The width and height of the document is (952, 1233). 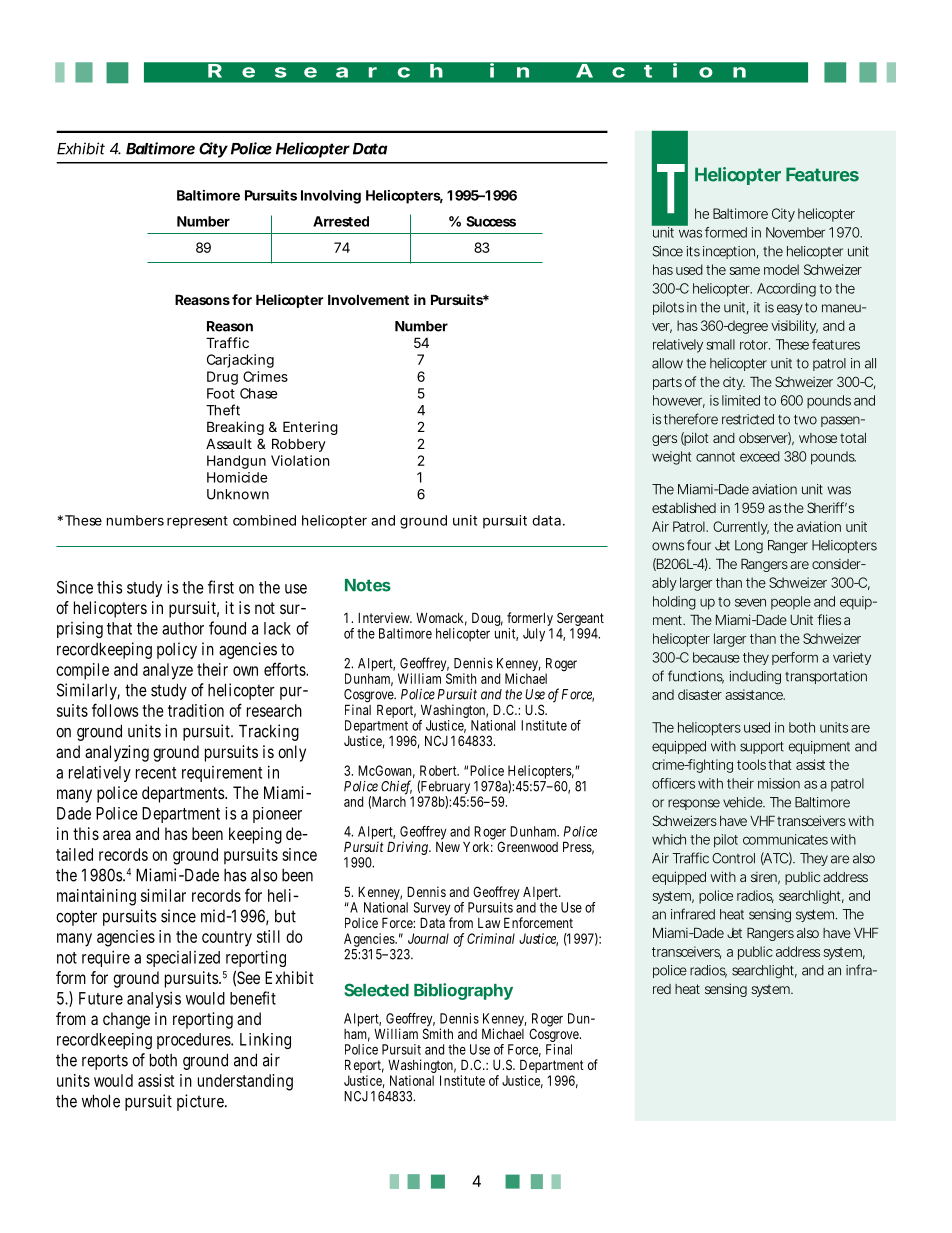 What do you see at coordinates (229, 443) in the document?
I see `Assault` at bounding box center [229, 443].
